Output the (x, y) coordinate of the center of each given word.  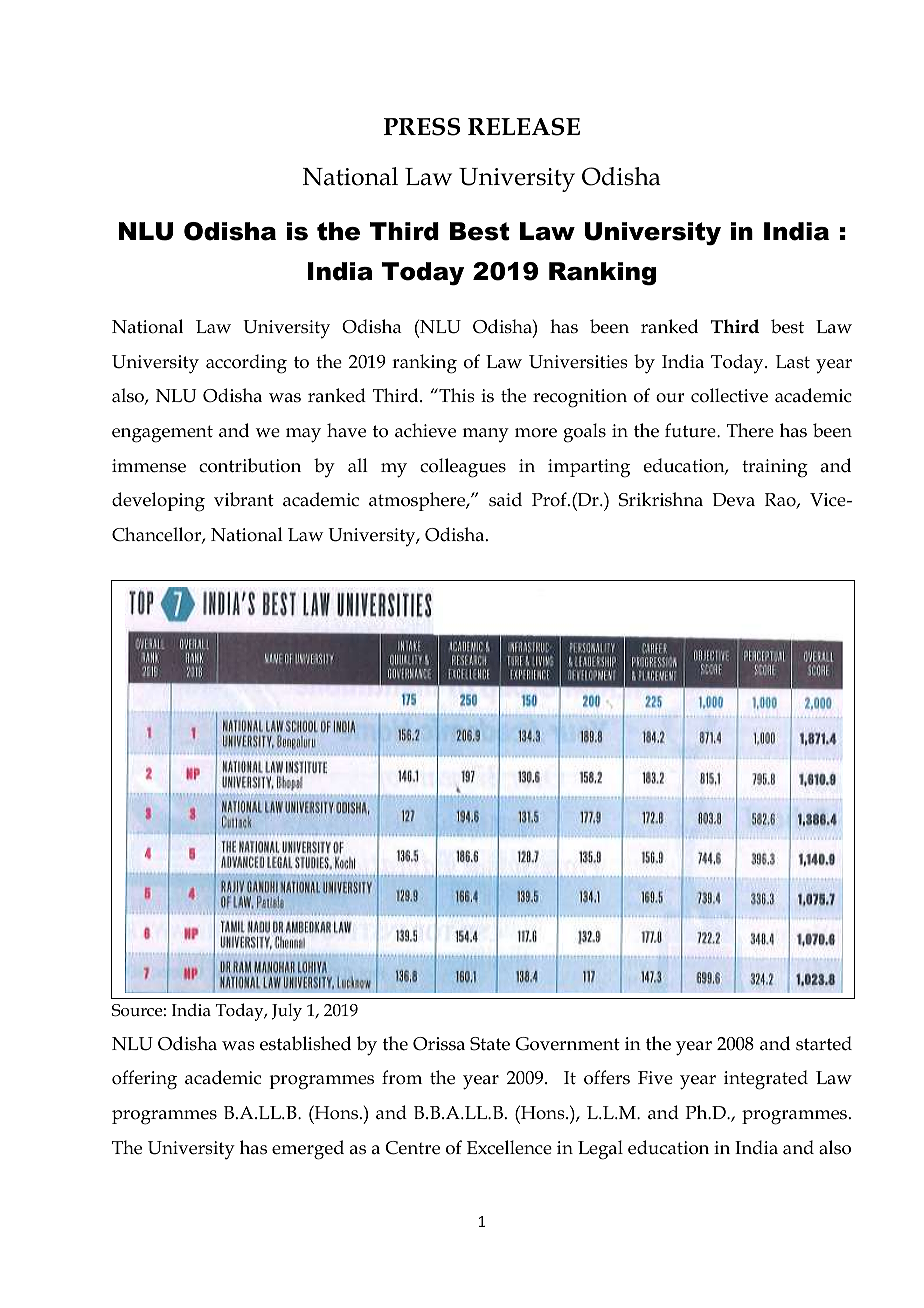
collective (729, 395)
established (305, 1043)
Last (793, 362)
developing (158, 502)
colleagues (463, 468)
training (775, 468)
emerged (308, 1150)
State (490, 1044)
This (456, 395)
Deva (733, 500)
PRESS (422, 127)
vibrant (244, 499)
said (505, 499)
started (824, 1043)
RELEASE (524, 127)
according (246, 364)
